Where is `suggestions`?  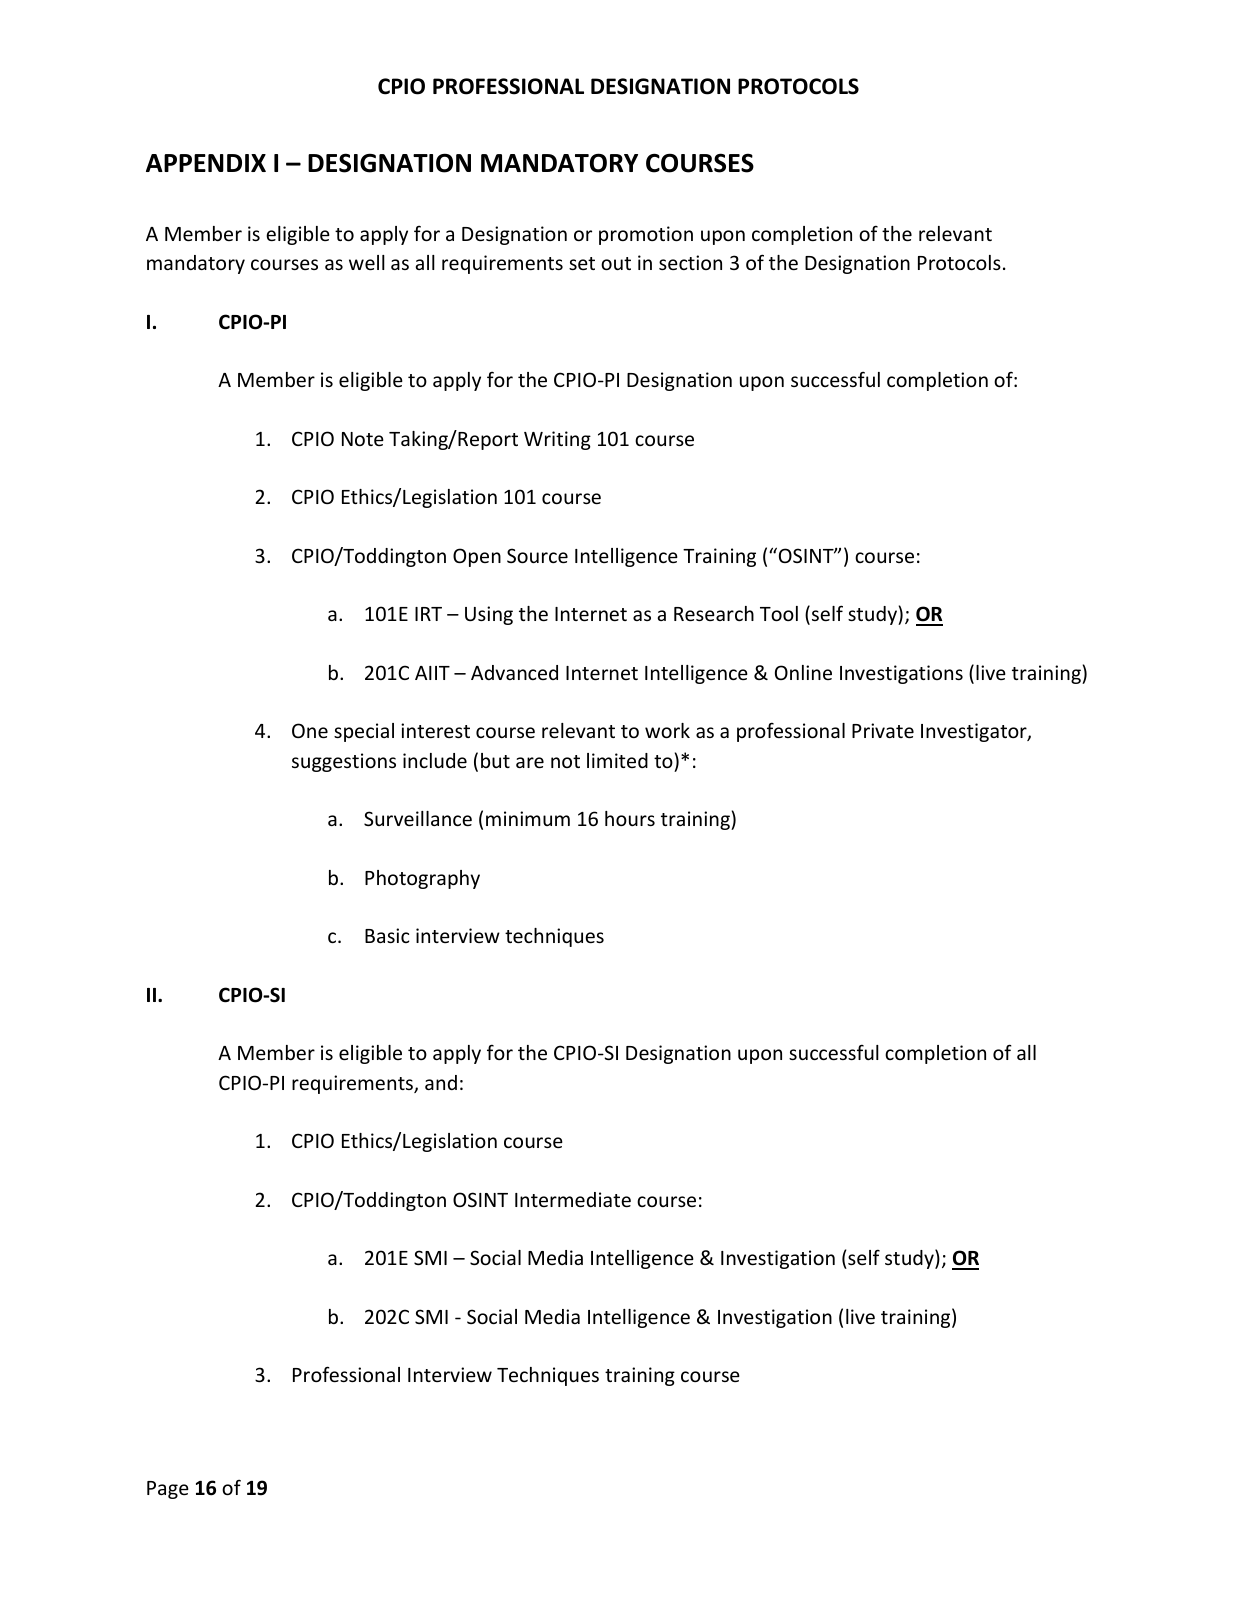
suggestions is located at coordinates (344, 762).
